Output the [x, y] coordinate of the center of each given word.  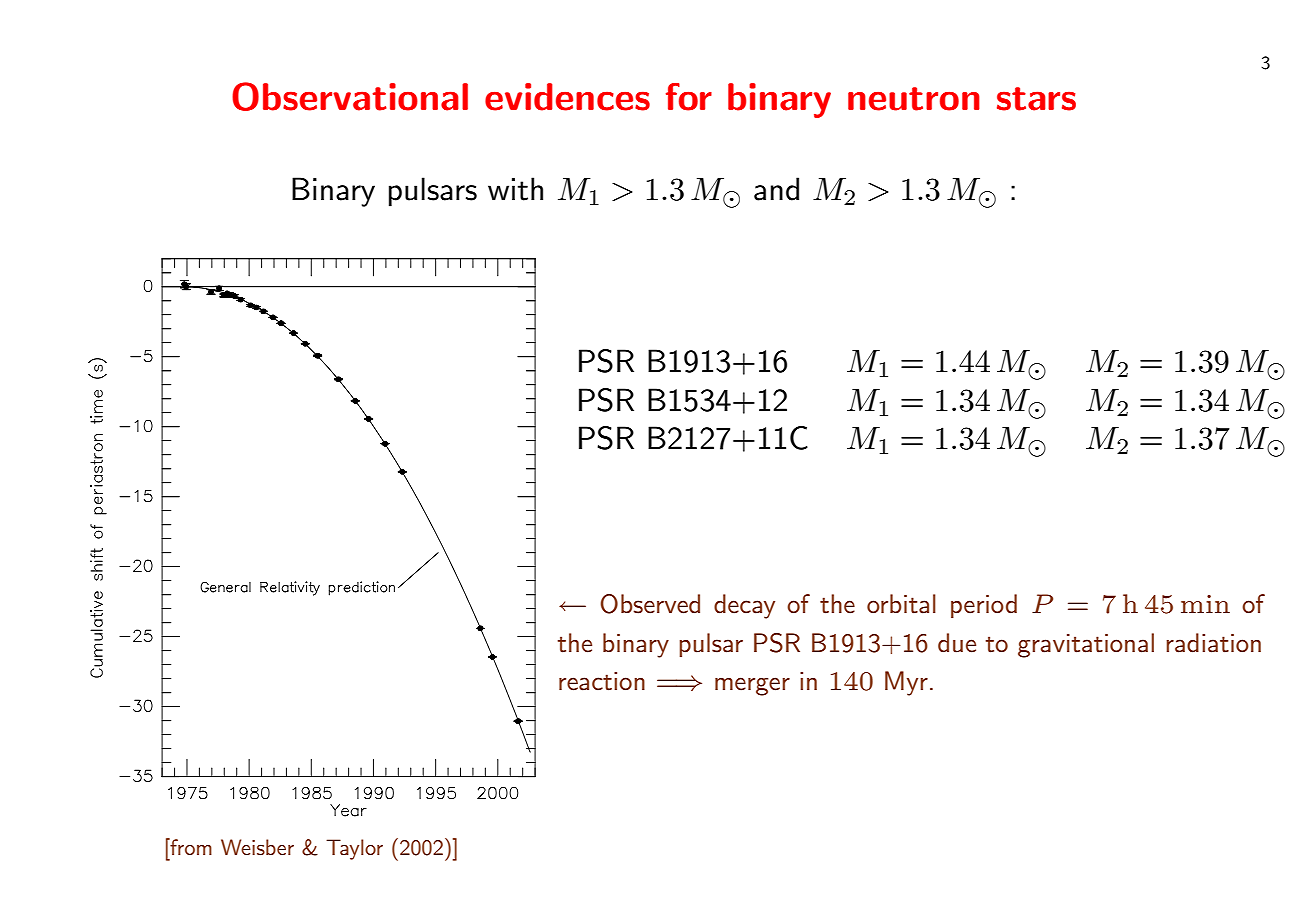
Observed [650, 604]
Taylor [354, 849]
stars [1036, 99]
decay [744, 606]
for [689, 97]
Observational [350, 96]
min [1205, 604]
